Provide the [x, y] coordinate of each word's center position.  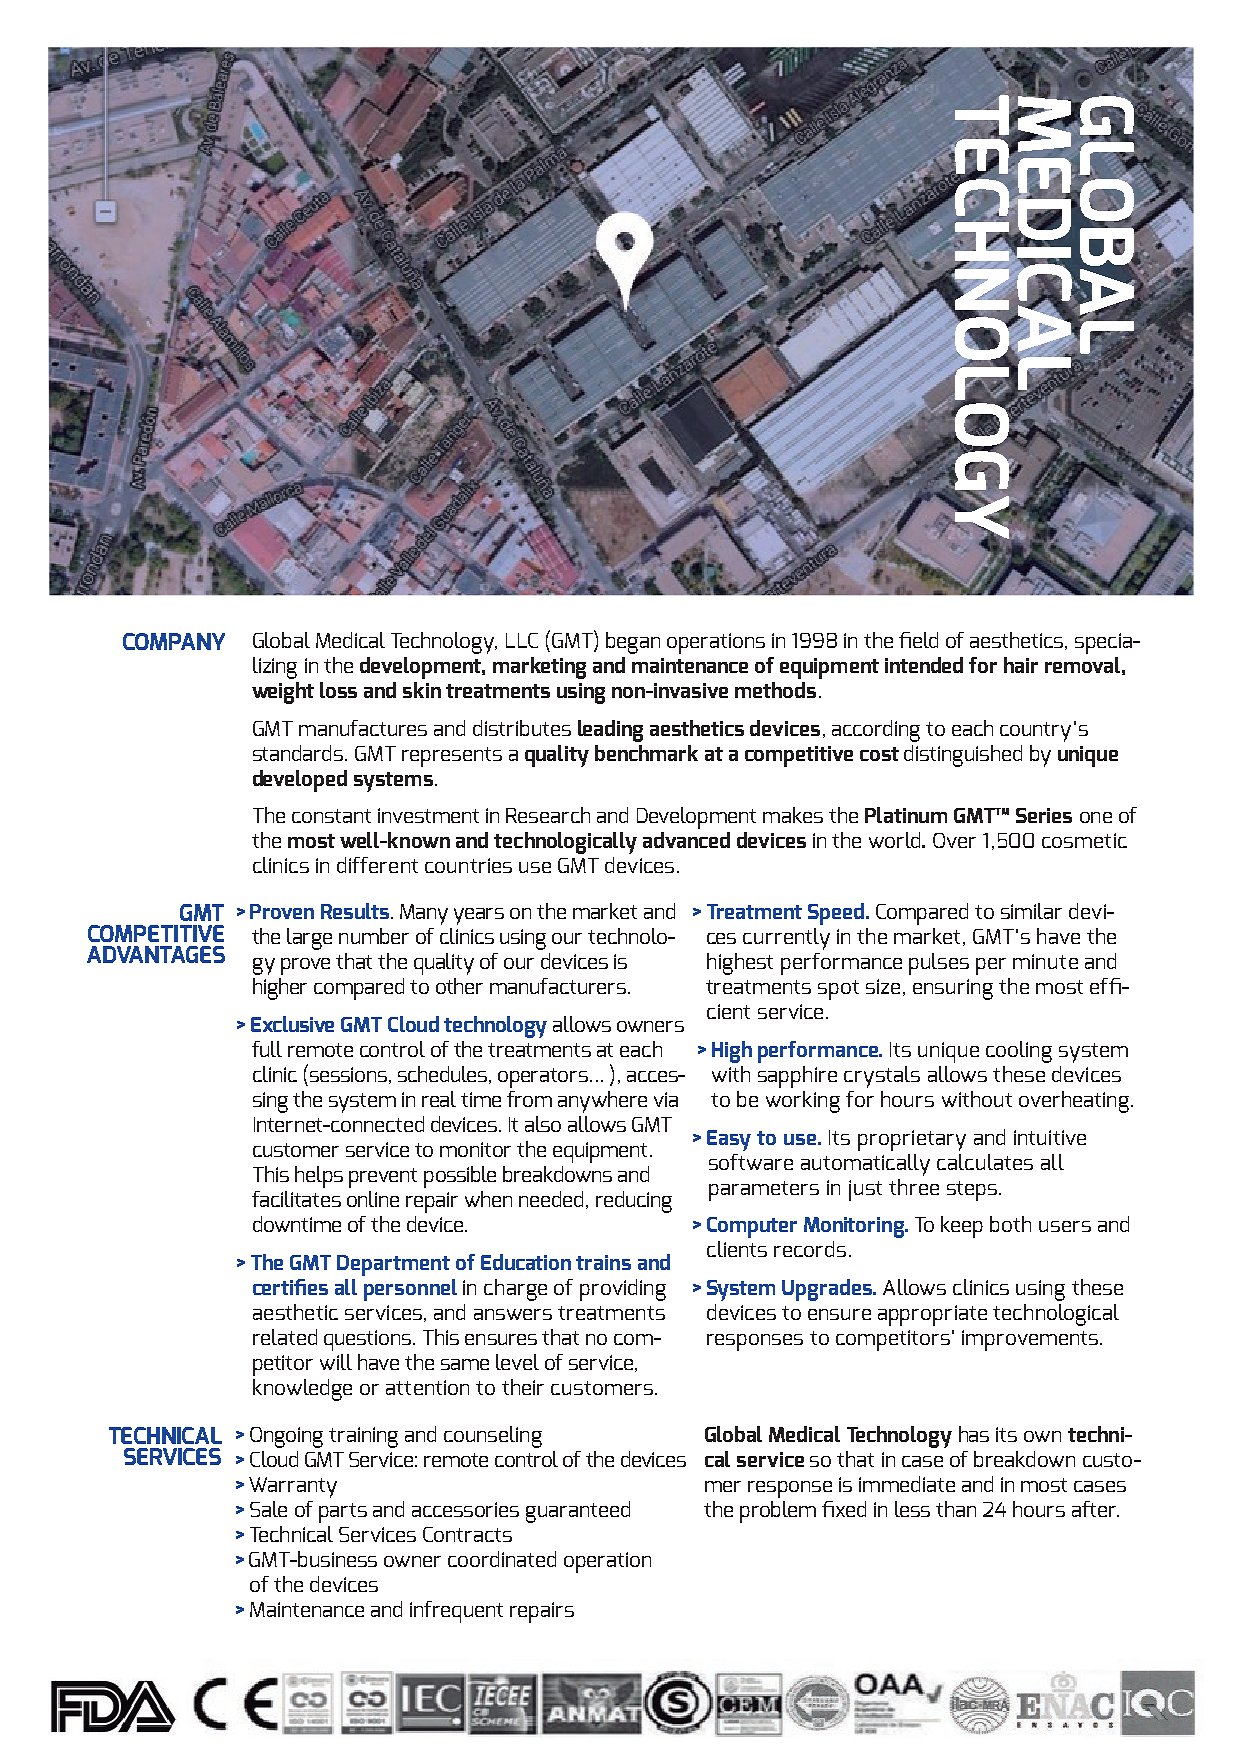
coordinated [502, 1559]
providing [623, 1290]
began [633, 643]
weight [283, 693]
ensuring [953, 989]
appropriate [932, 1315]
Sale [268, 1509]
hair [1021, 665]
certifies [290, 1287]
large [309, 939]
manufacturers [558, 986]
